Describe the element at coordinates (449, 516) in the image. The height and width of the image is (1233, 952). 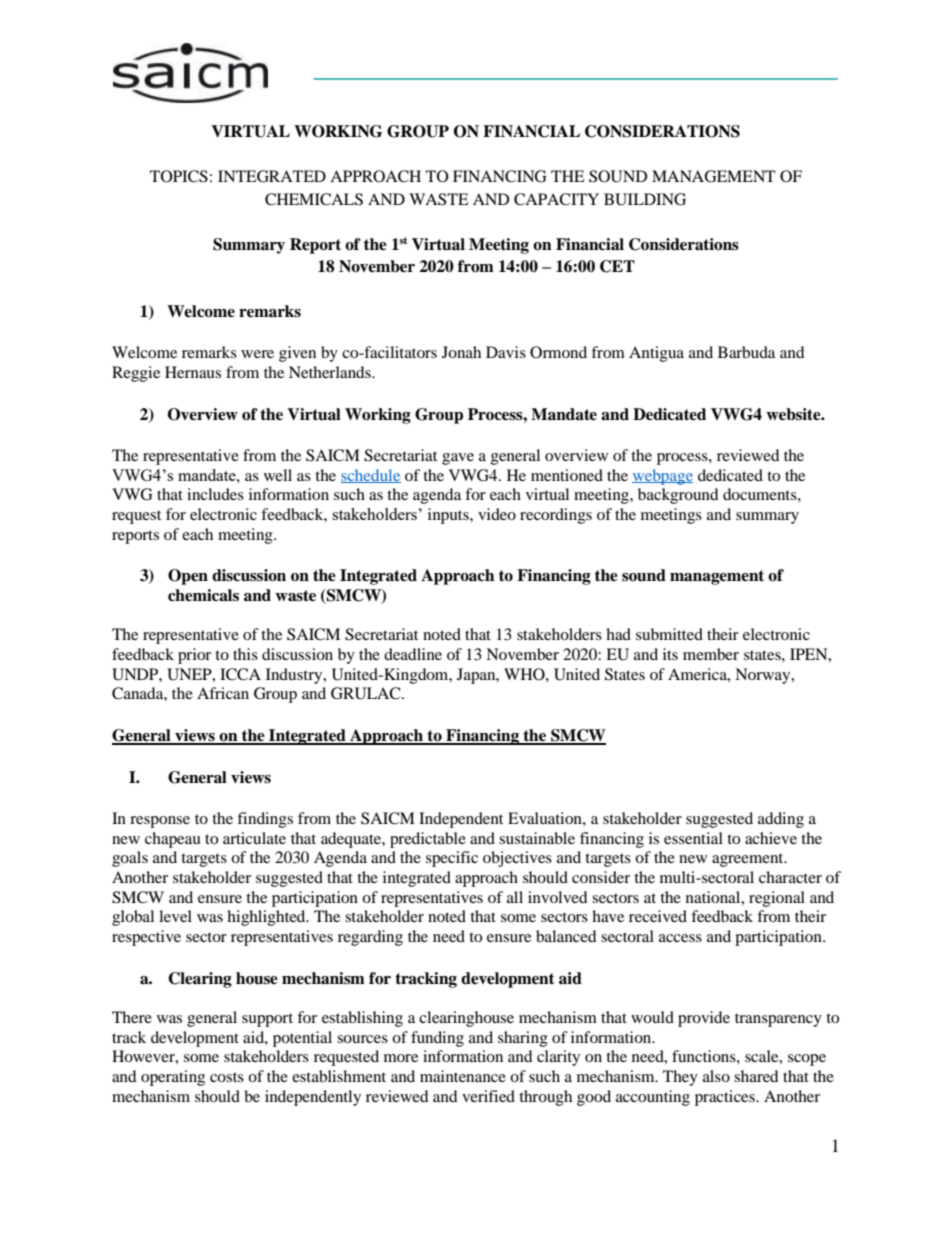
I see `inputs` at that location.
